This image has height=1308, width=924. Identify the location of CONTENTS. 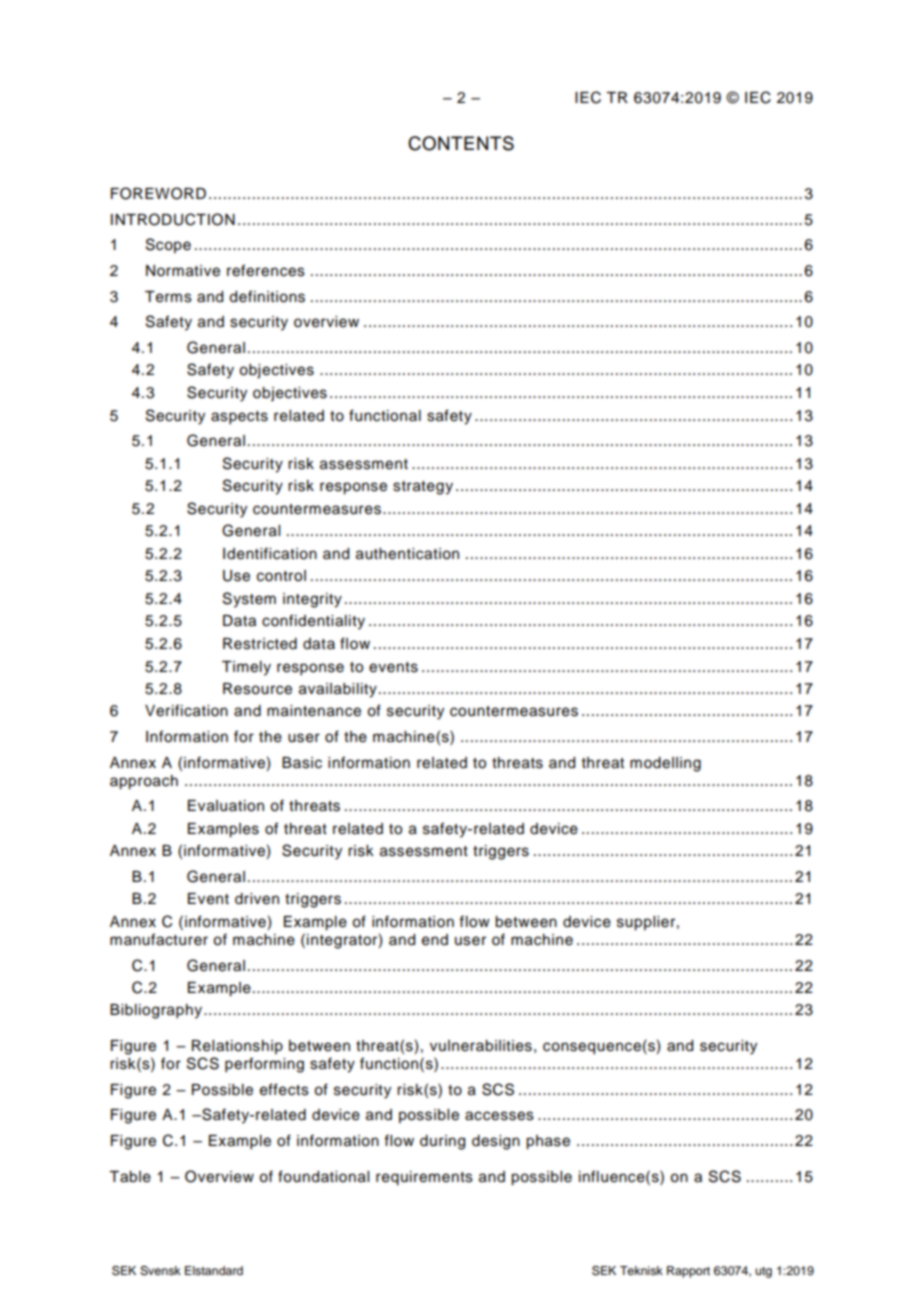
(461, 143).
